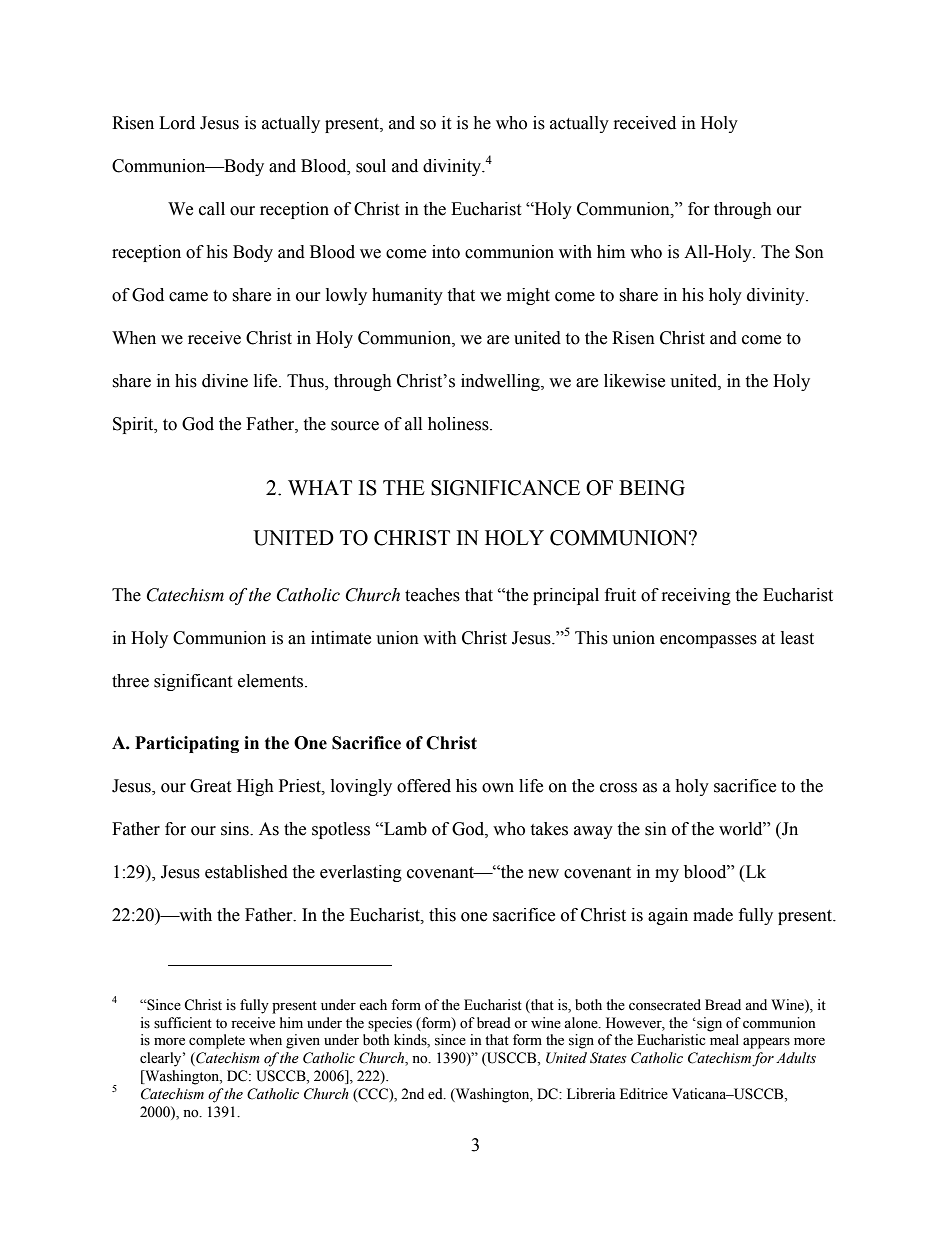  What do you see at coordinates (696, 596) in the screenshot?
I see `receiving` at bounding box center [696, 596].
